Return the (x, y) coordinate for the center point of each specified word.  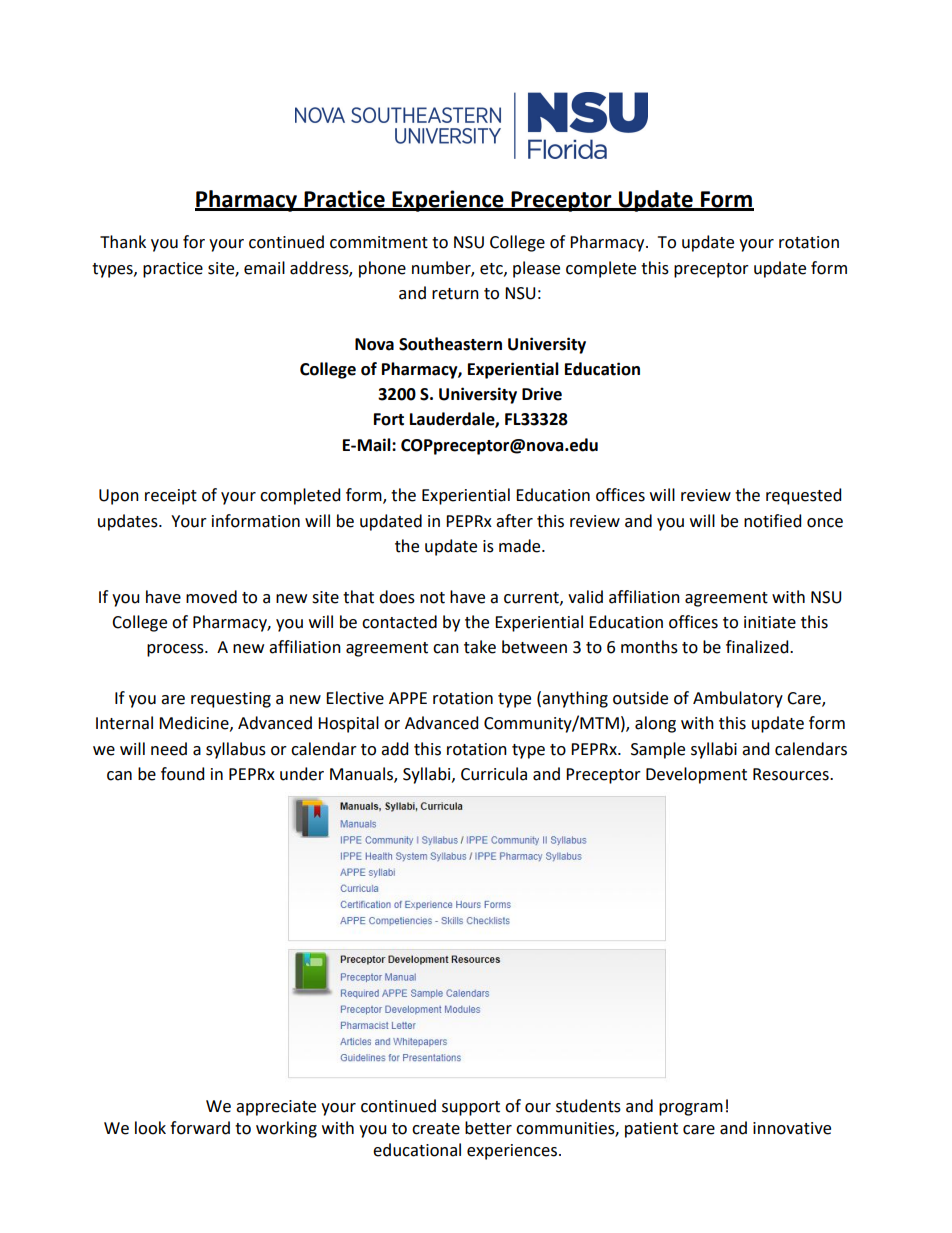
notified (772, 521)
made (521, 546)
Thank (123, 242)
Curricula (494, 774)
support (471, 1108)
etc (492, 269)
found (182, 774)
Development (696, 775)
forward (200, 1128)
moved (211, 597)
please (536, 269)
